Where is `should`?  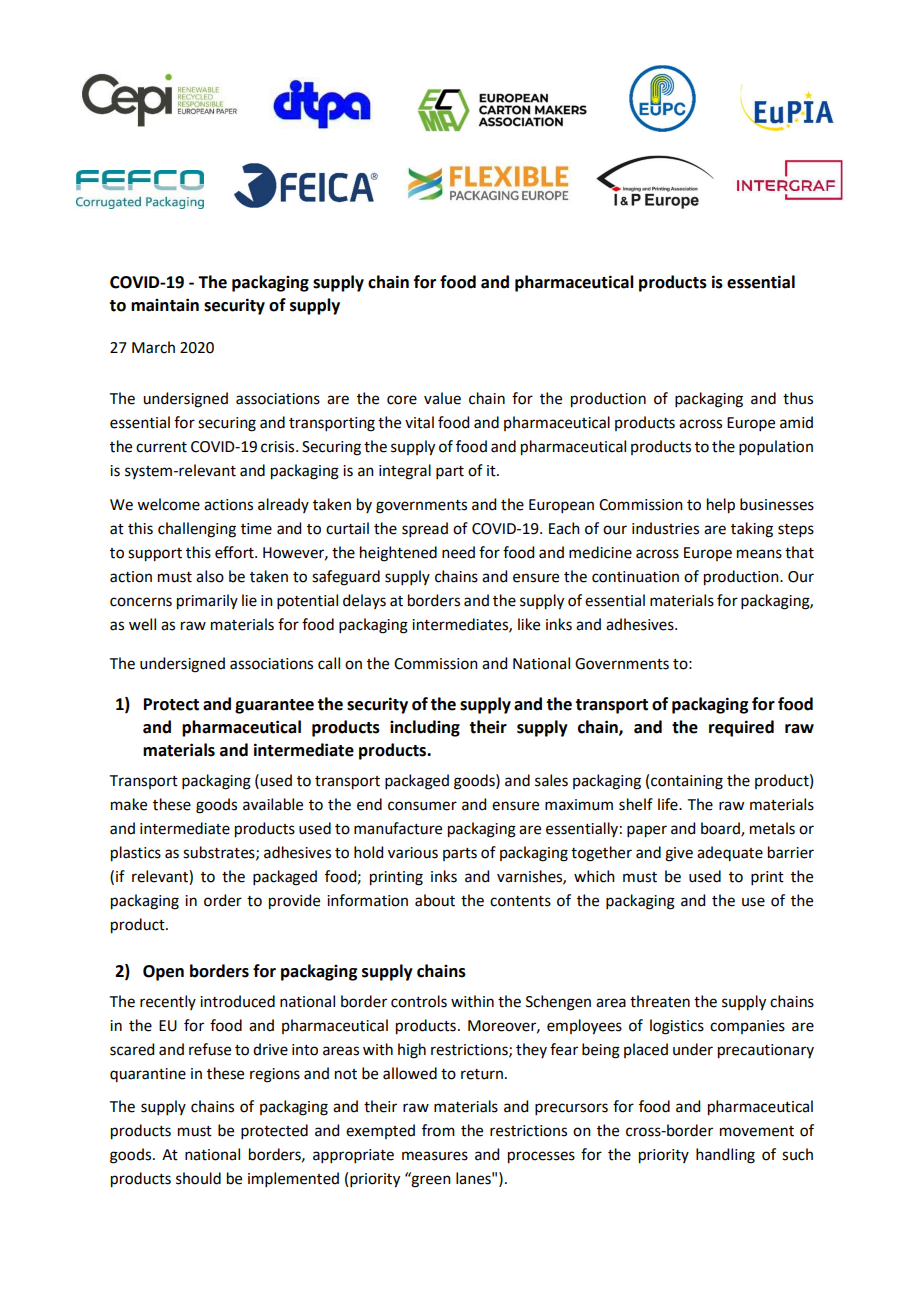
should is located at coordinates (198, 1178).
